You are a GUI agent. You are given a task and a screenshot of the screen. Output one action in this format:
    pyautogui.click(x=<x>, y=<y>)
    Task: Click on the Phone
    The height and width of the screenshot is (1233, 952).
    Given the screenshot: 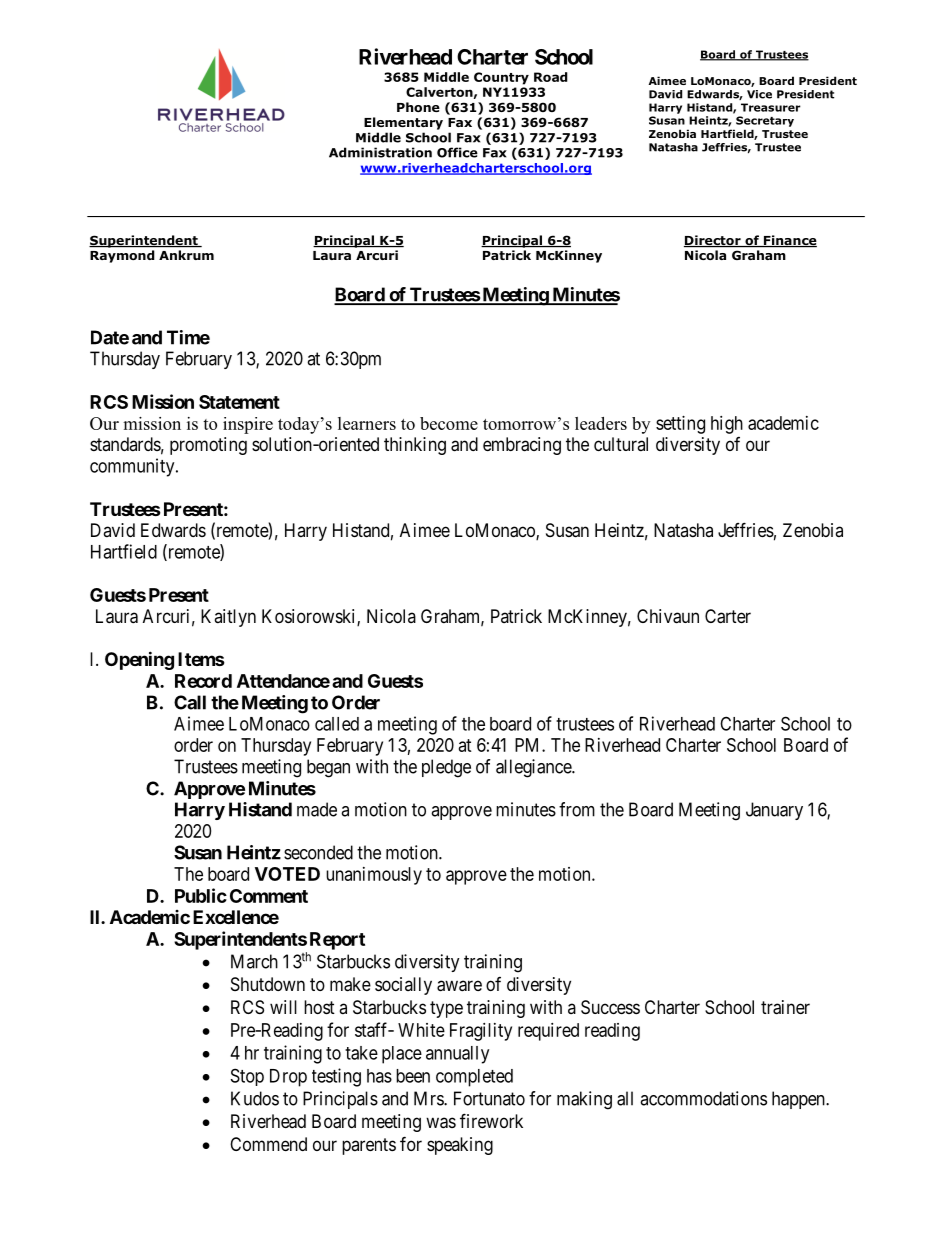 What is the action you would take?
    pyautogui.click(x=418, y=107)
